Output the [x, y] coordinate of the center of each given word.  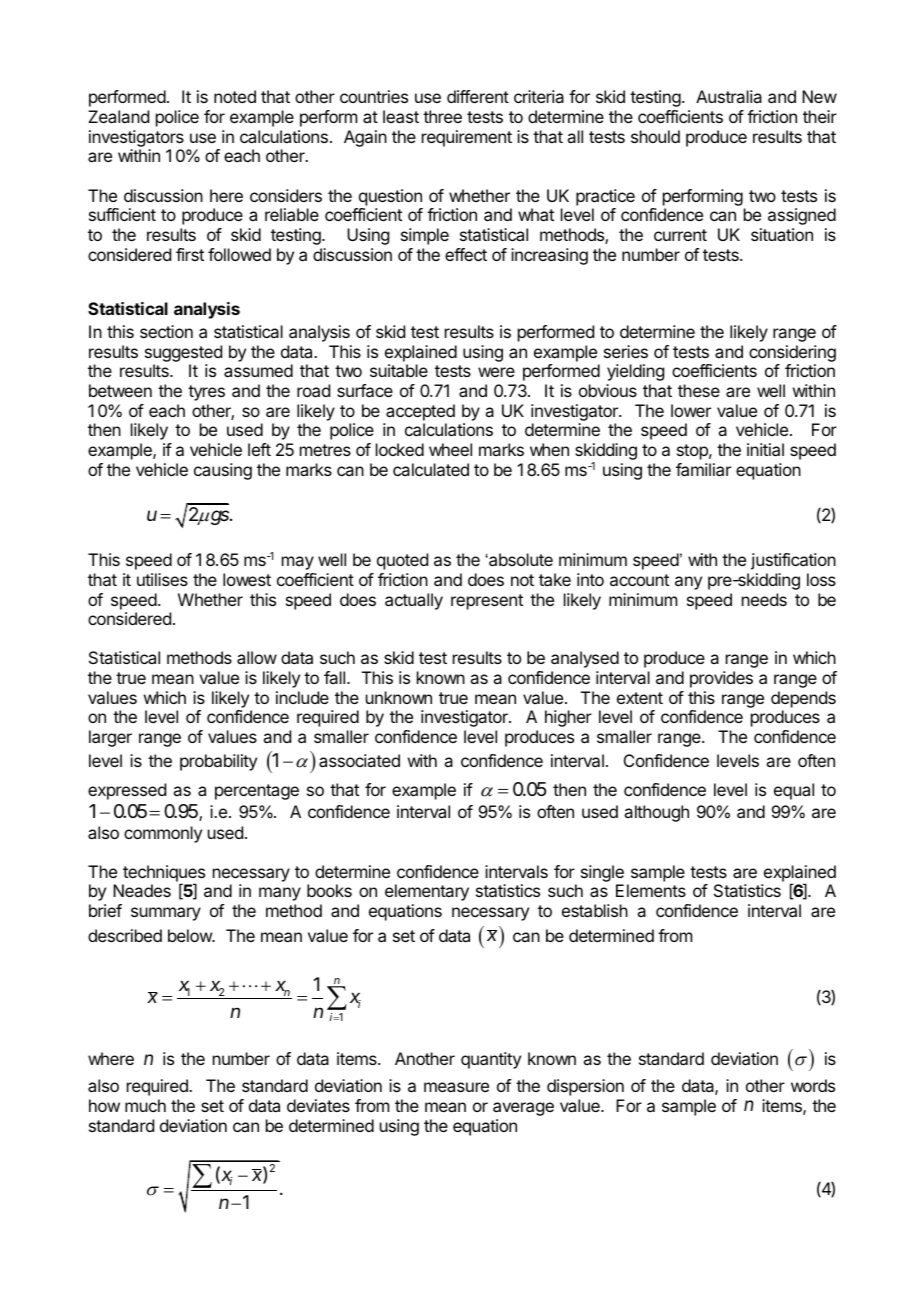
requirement [467, 138]
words [813, 1085]
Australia [729, 96]
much [145, 1105]
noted [235, 96]
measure [456, 1087]
